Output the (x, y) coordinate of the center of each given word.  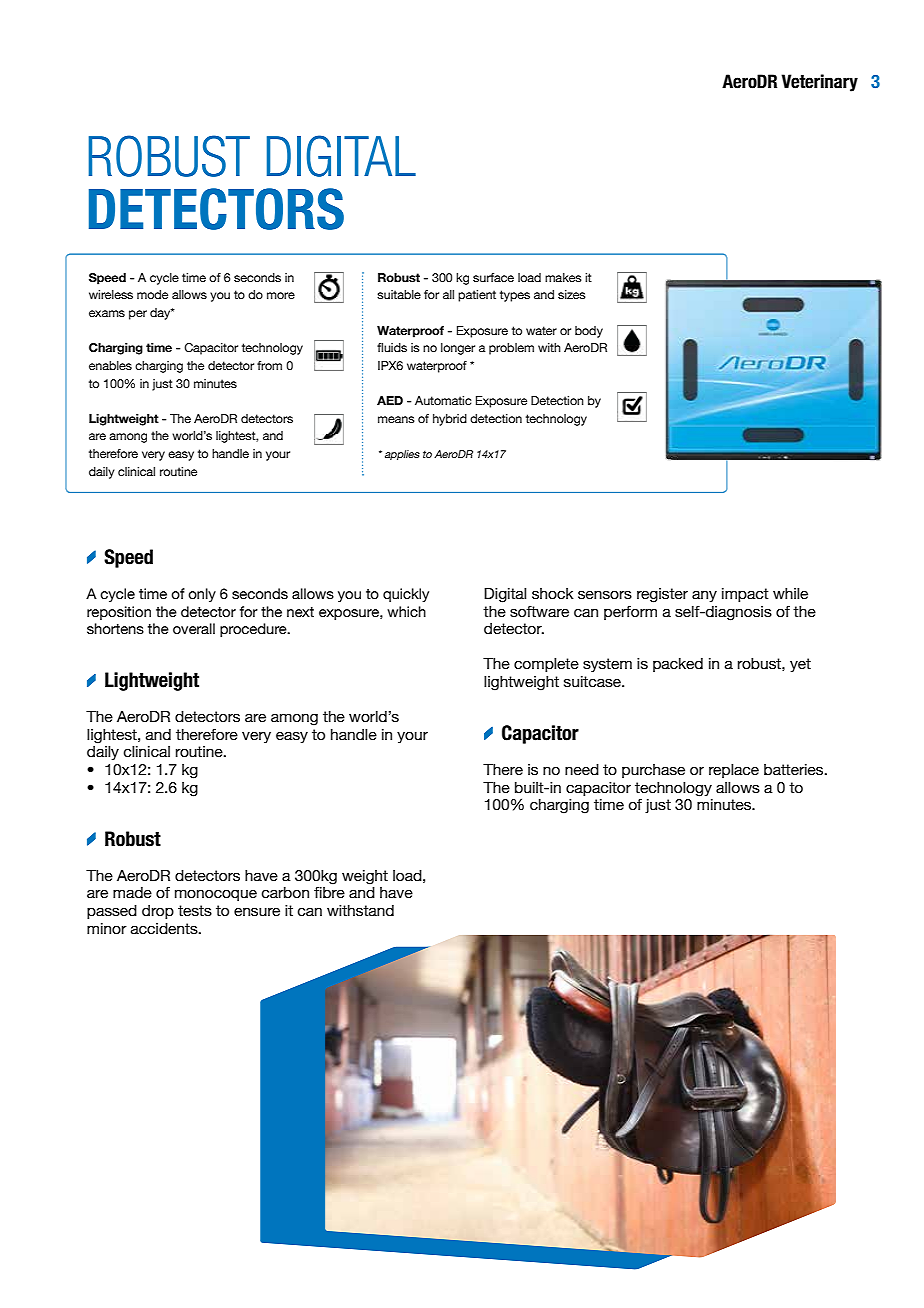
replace (734, 771)
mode (152, 294)
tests (195, 910)
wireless (111, 294)
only (202, 595)
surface (493, 277)
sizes (572, 294)
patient (477, 296)
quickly (406, 595)
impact (745, 595)
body (589, 332)
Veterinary (819, 83)
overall (194, 628)
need (582, 769)
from (269, 365)
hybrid (450, 420)
